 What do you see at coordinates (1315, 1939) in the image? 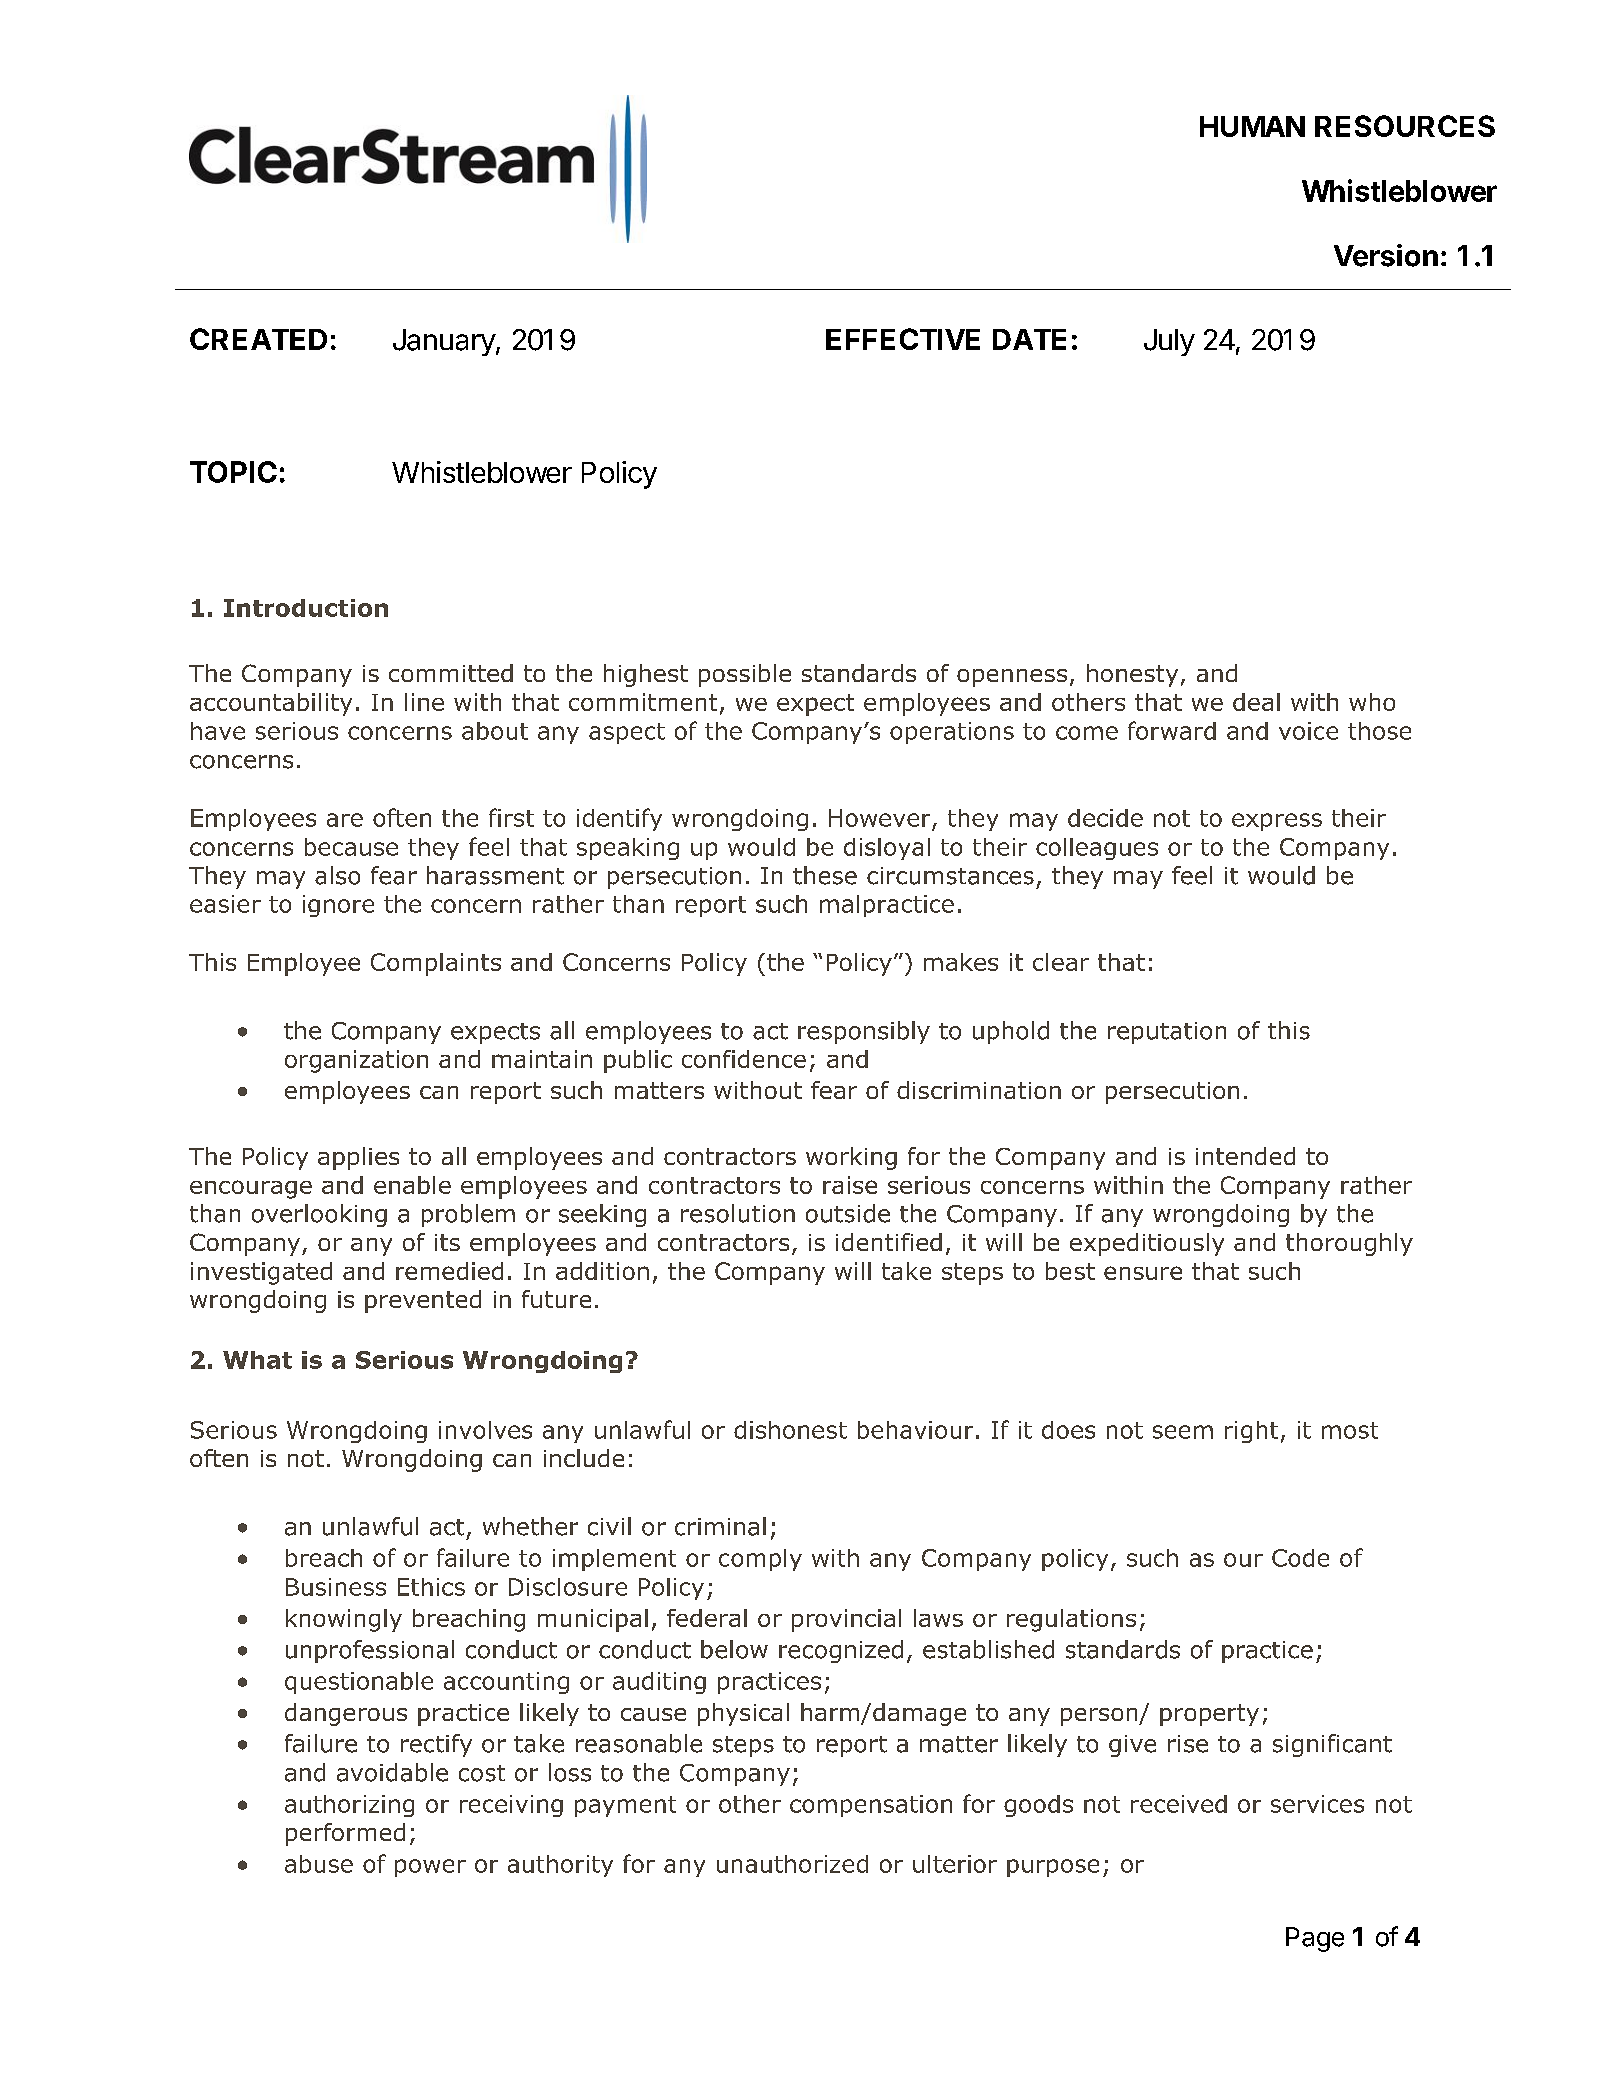
I see `Page` at bounding box center [1315, 1939].
